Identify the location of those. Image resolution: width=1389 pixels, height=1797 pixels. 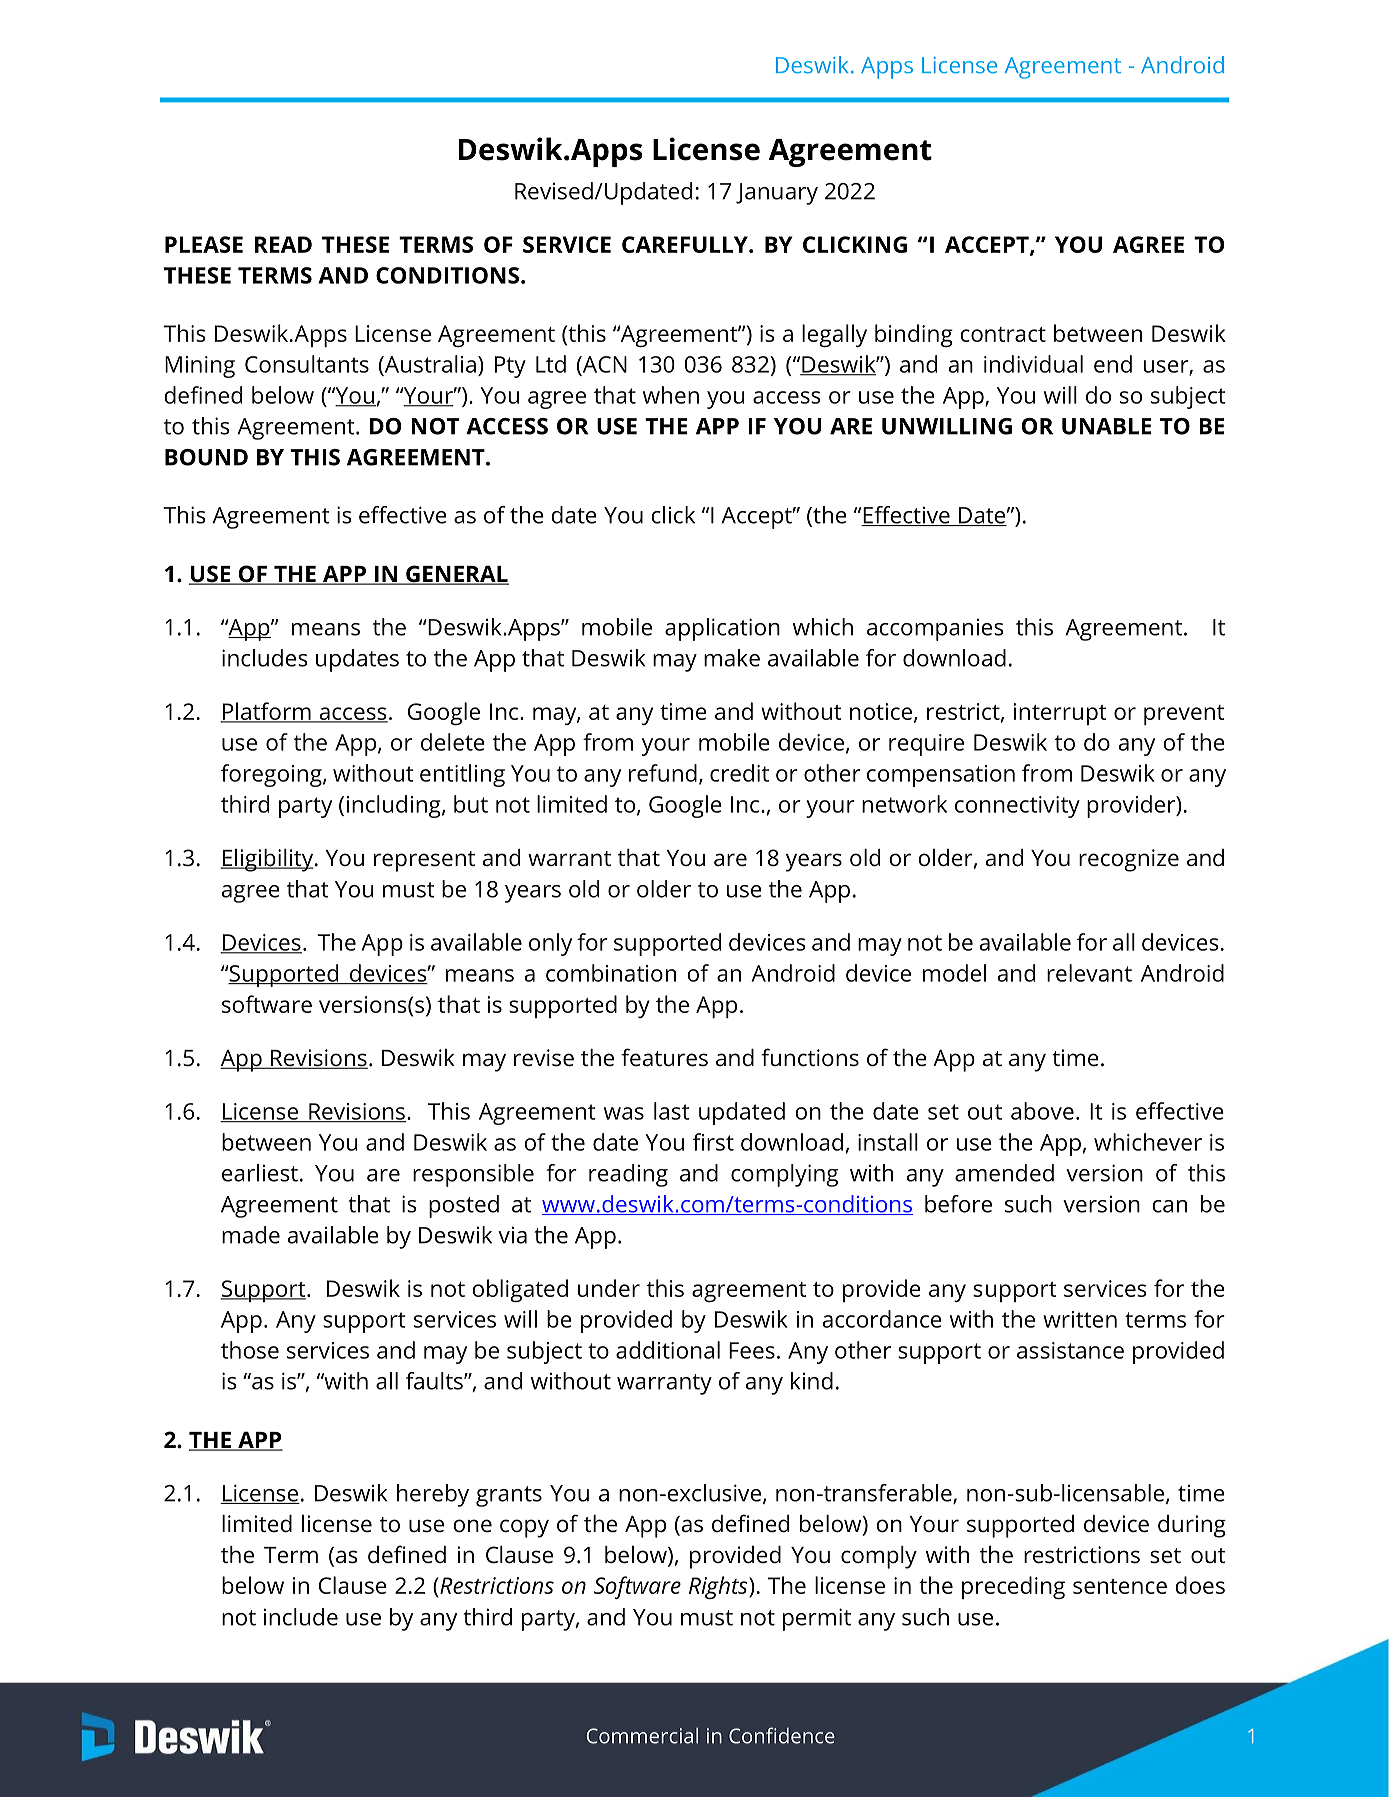
(250, 1350).
